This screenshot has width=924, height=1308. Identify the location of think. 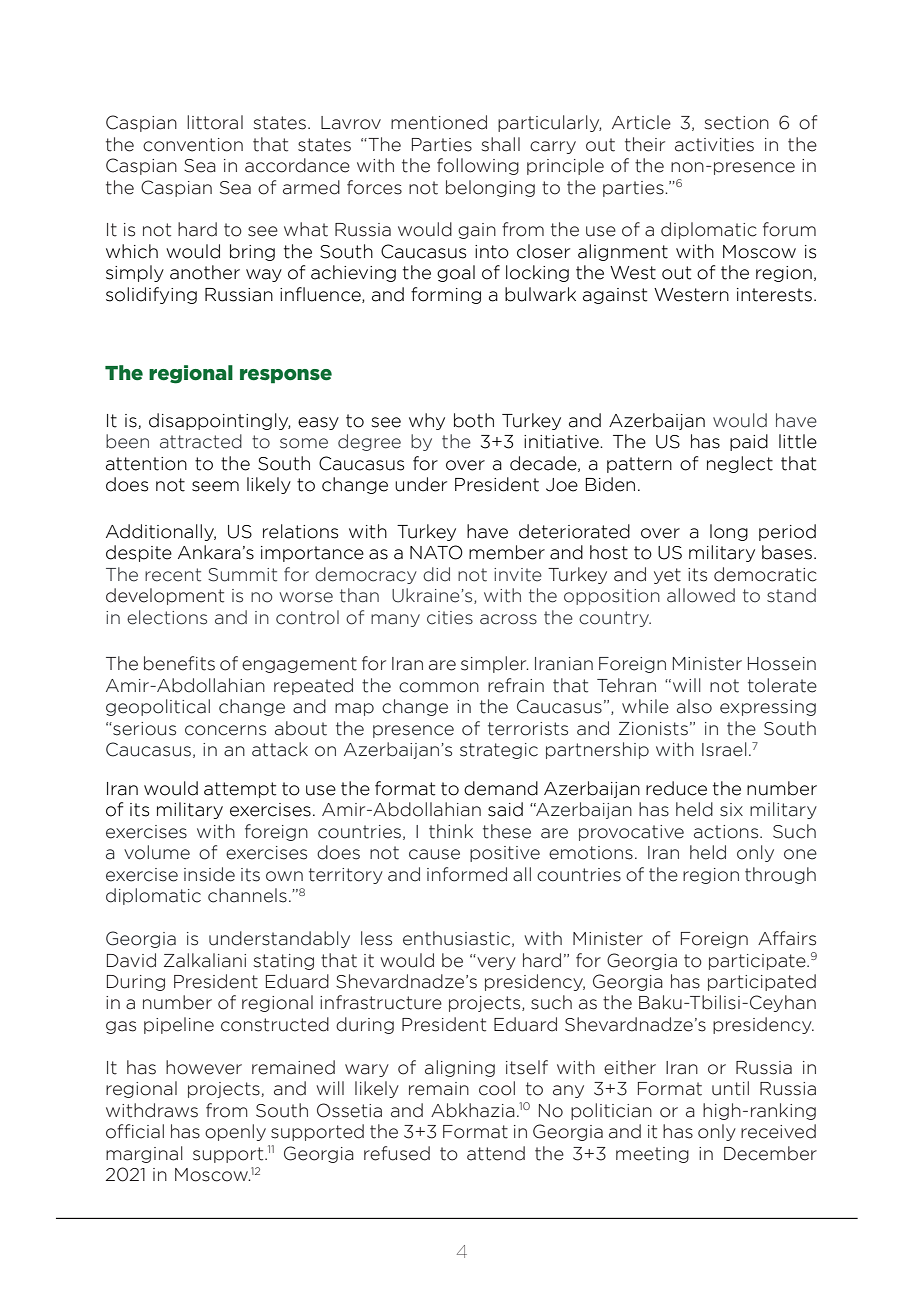
(451, 831).
